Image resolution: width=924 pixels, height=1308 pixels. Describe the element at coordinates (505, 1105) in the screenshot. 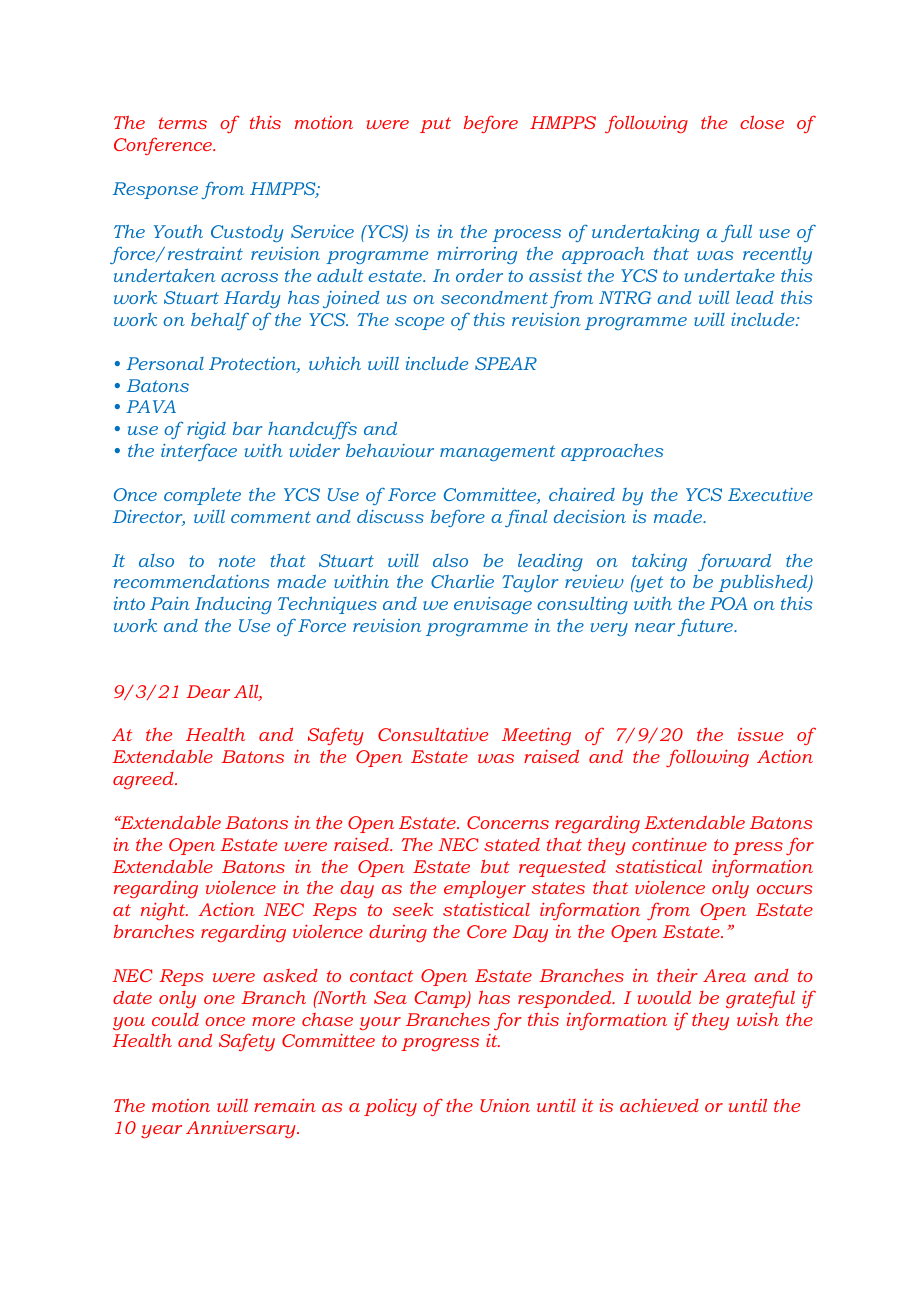

I see `Union` at that location.
